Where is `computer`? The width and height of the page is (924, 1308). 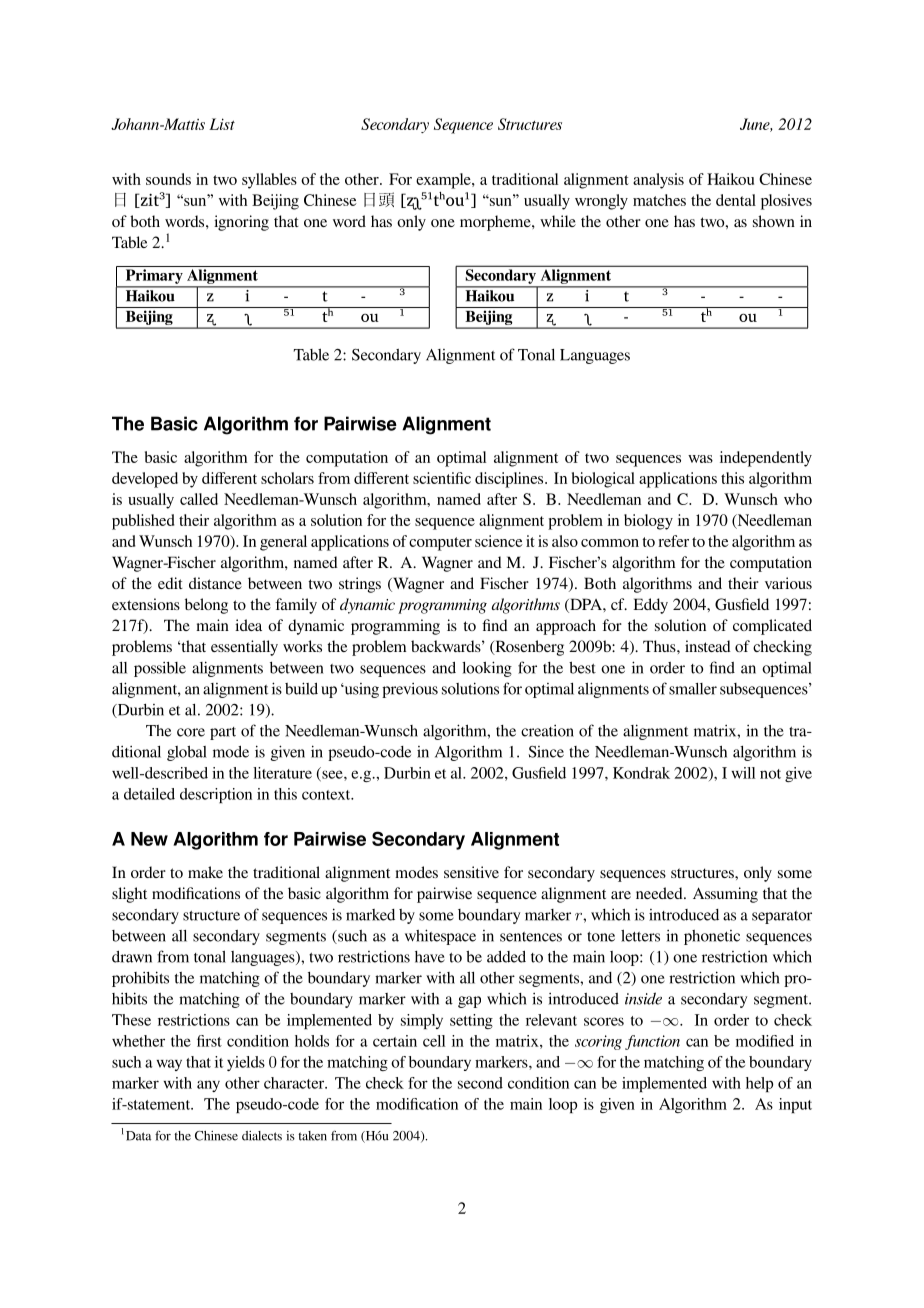 computer is located at coordinates (440, 544).
